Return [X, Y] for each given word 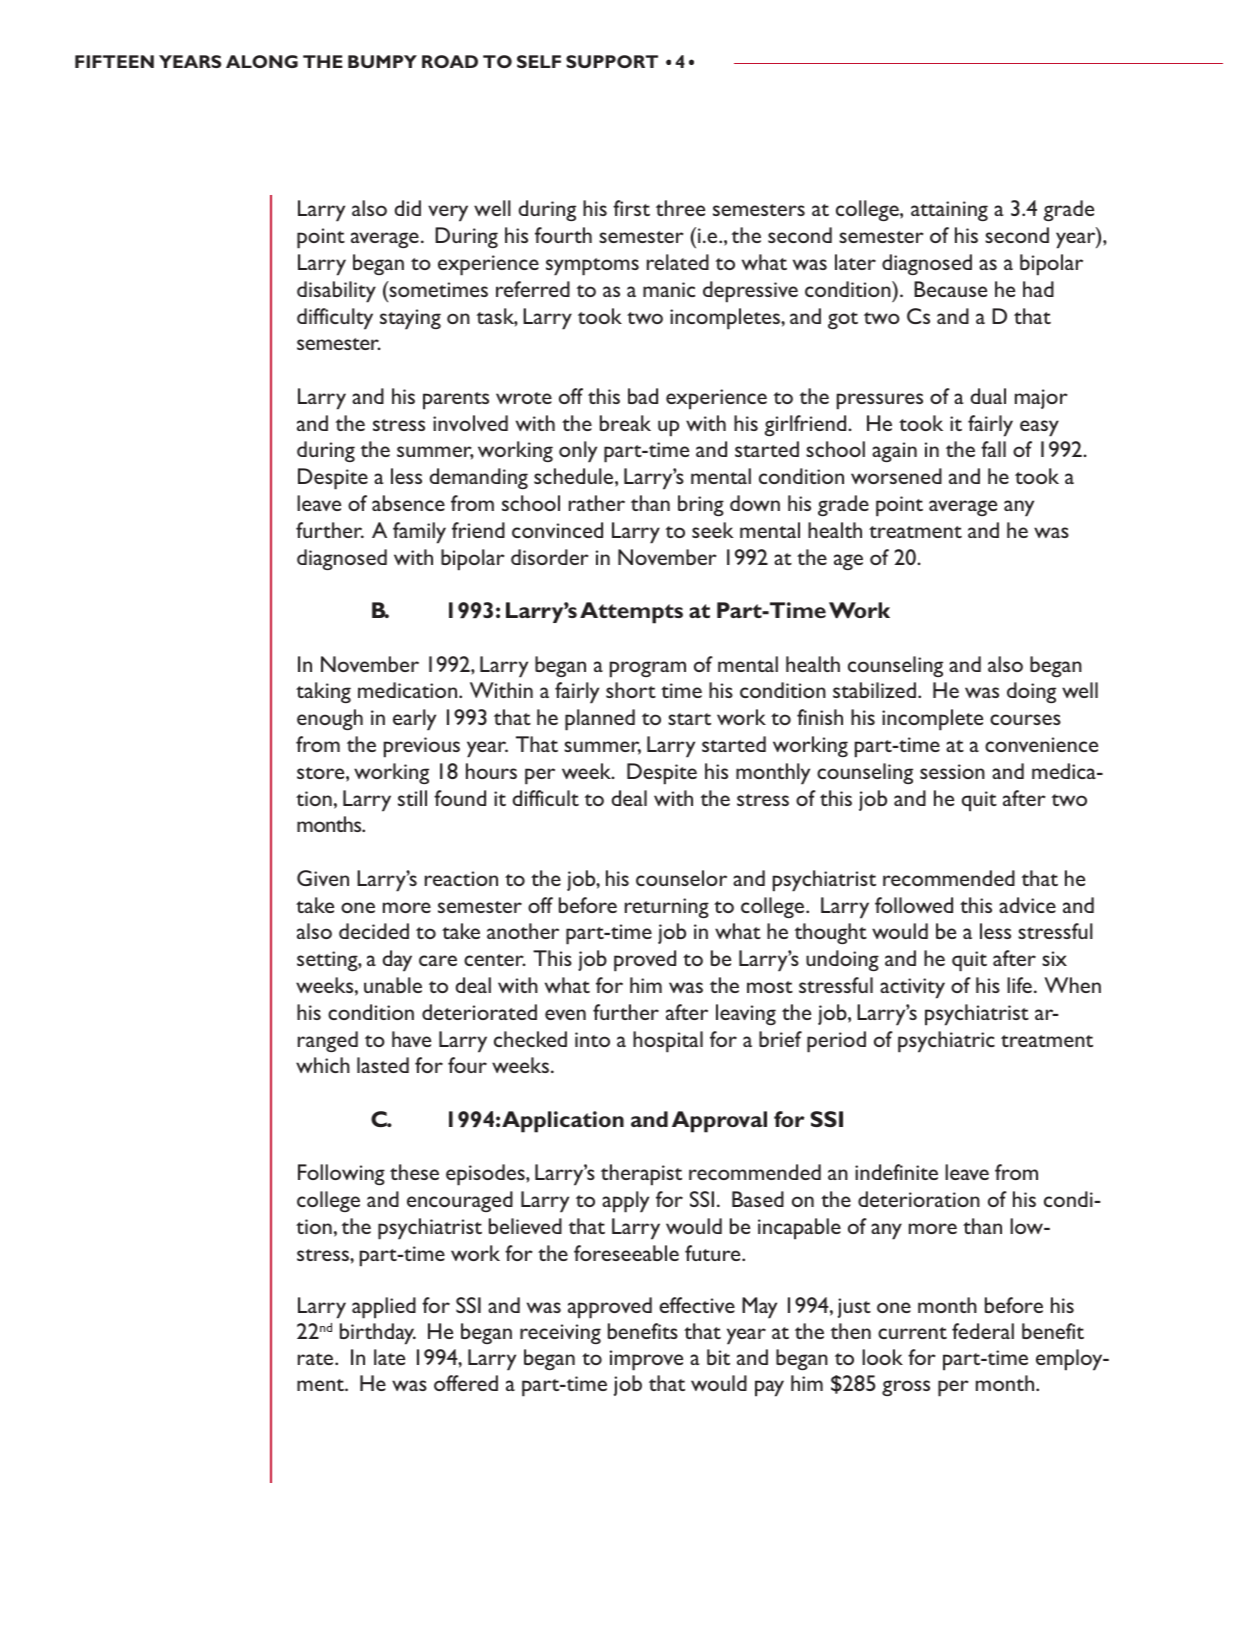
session [952, 771]
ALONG [262, 61]
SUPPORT [612, 61]
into [592, 1039]
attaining [949, 211]
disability [336, 292]
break [625, 423]
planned [600, 720]
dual [988, 396]
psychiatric [946, 1042]
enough [330, 719]
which [323, 1065]
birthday [378, 1334]
